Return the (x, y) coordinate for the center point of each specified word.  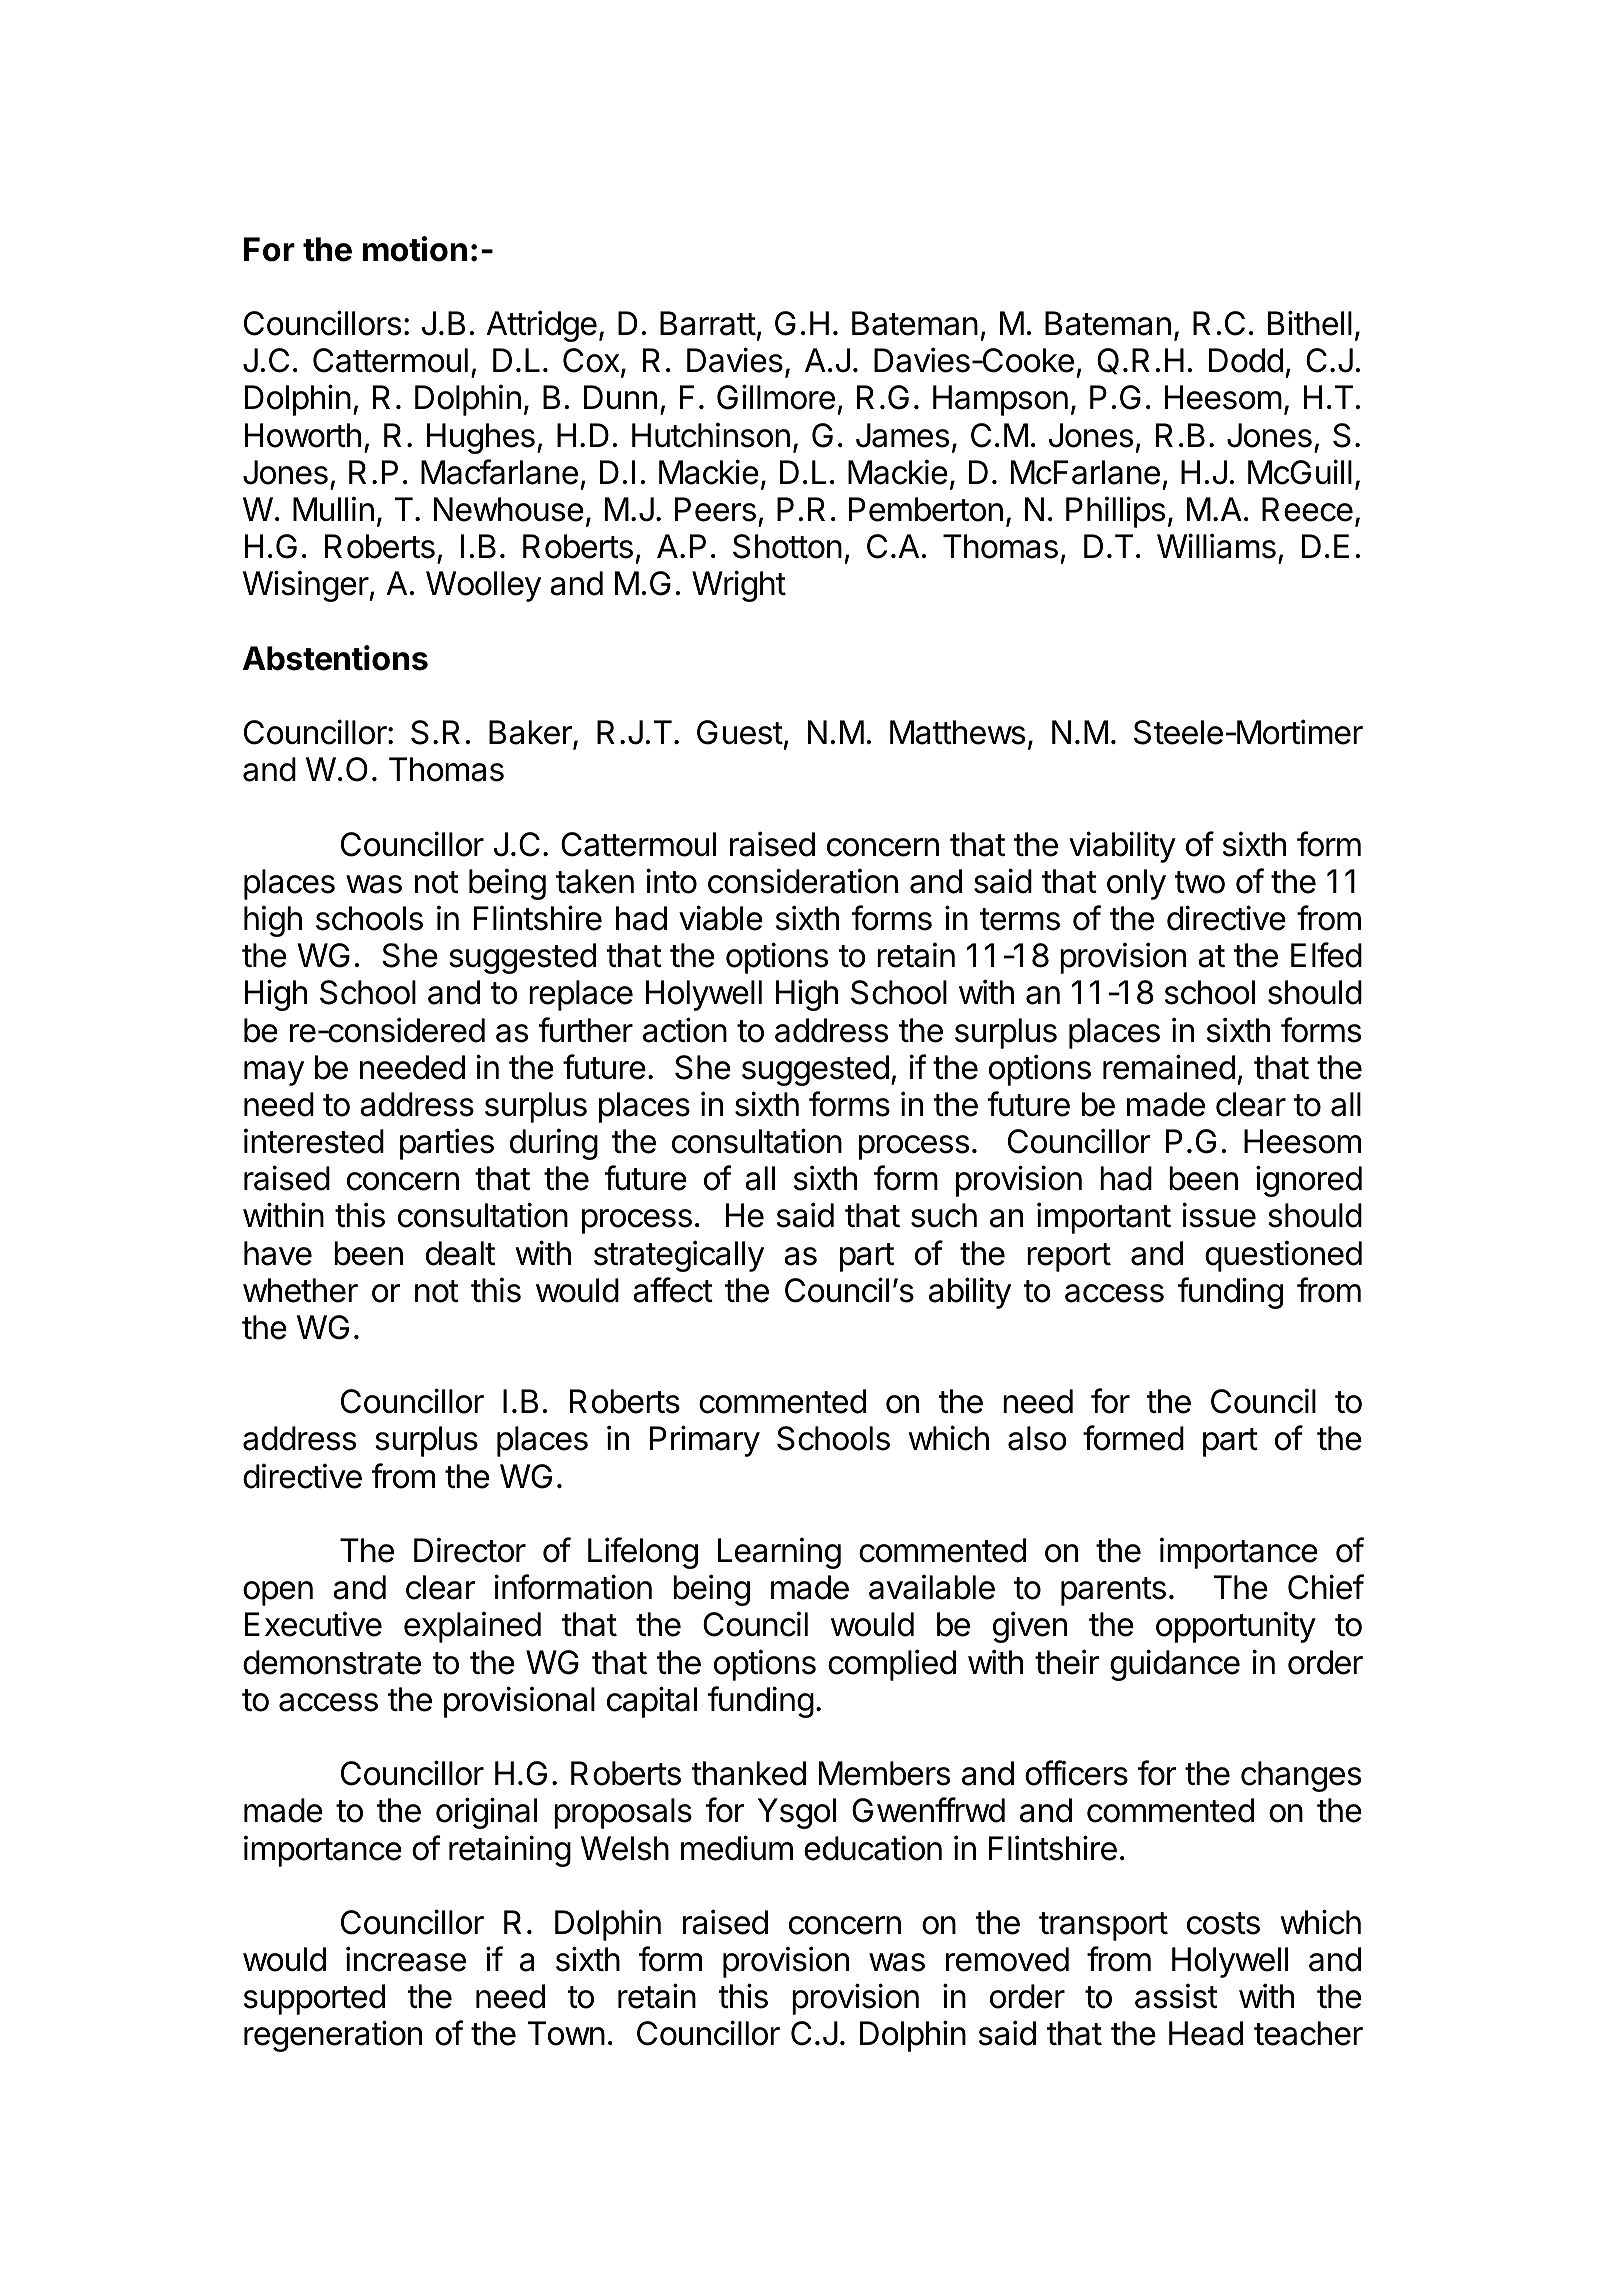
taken (595, 881)
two (1200, 882)
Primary (705, 1441)
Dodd (1246, 360)
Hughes (481, 438)
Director (470, 1550)
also (1037, 1438)
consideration (803, 881)
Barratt (708, 323)
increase (406, 1959)
